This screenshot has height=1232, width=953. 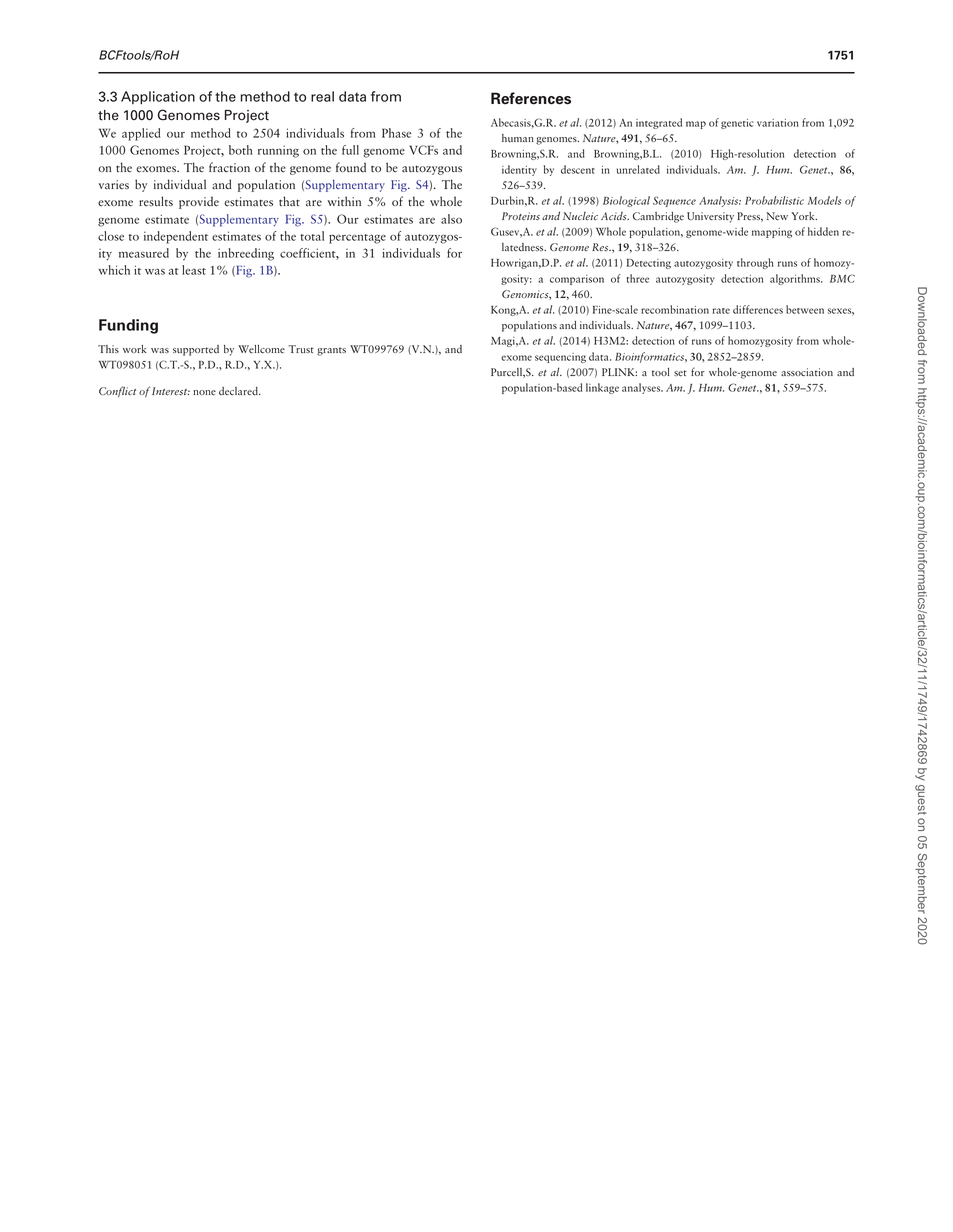 I want to click on association, so click(x=807, y=372).
